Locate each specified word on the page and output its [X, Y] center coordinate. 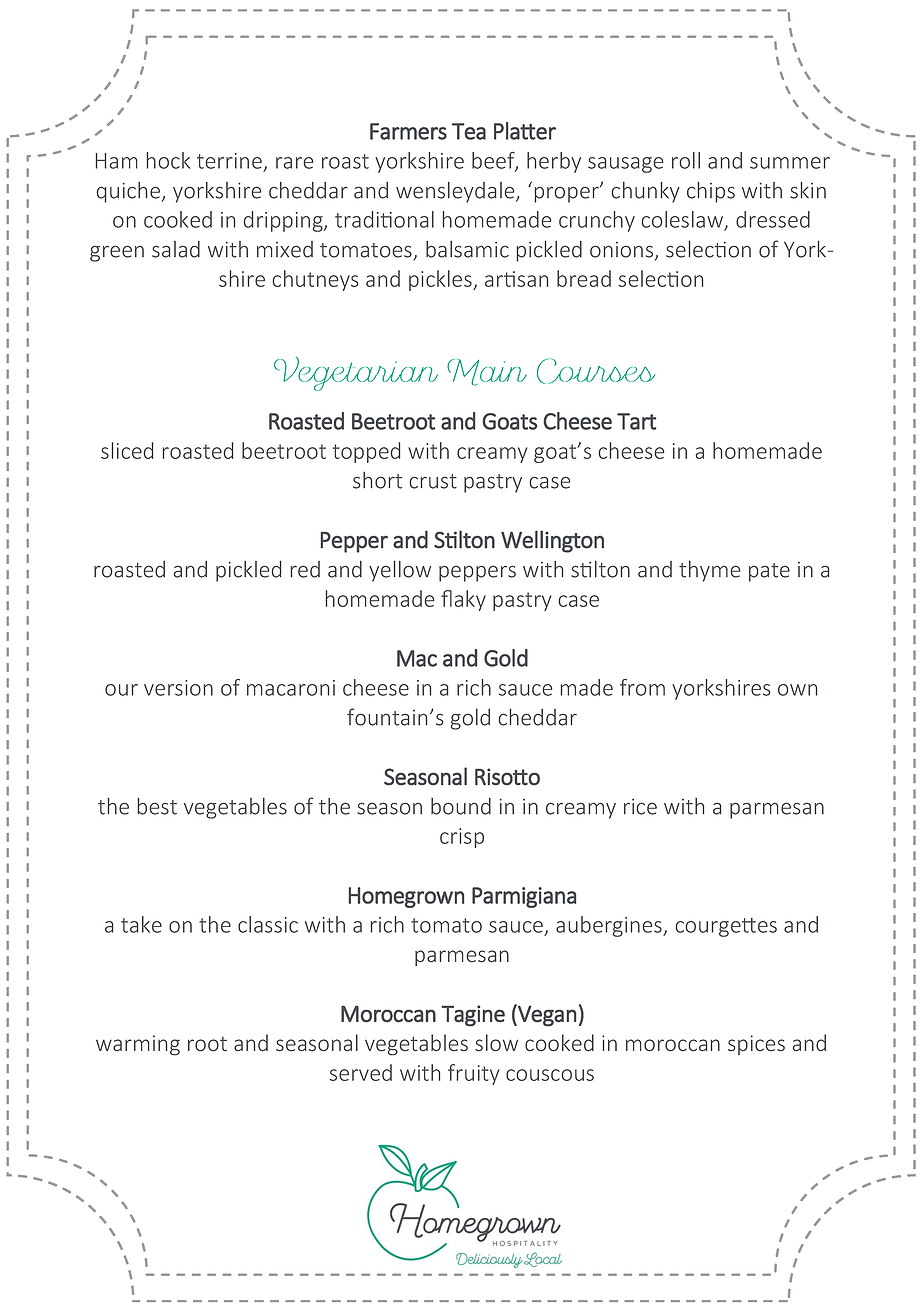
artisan [516, 279]
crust [433, 481]
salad [176, 249]
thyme [710, 571]
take [141, 924]
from [642, 687]
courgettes [726, 927]
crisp [462, 838]
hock [168, 160]
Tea [469, 131]
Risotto [507, 776]
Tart [637, 421]
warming [138, 1045]
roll [686, 160]
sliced [127, 450]
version [178, 688]
